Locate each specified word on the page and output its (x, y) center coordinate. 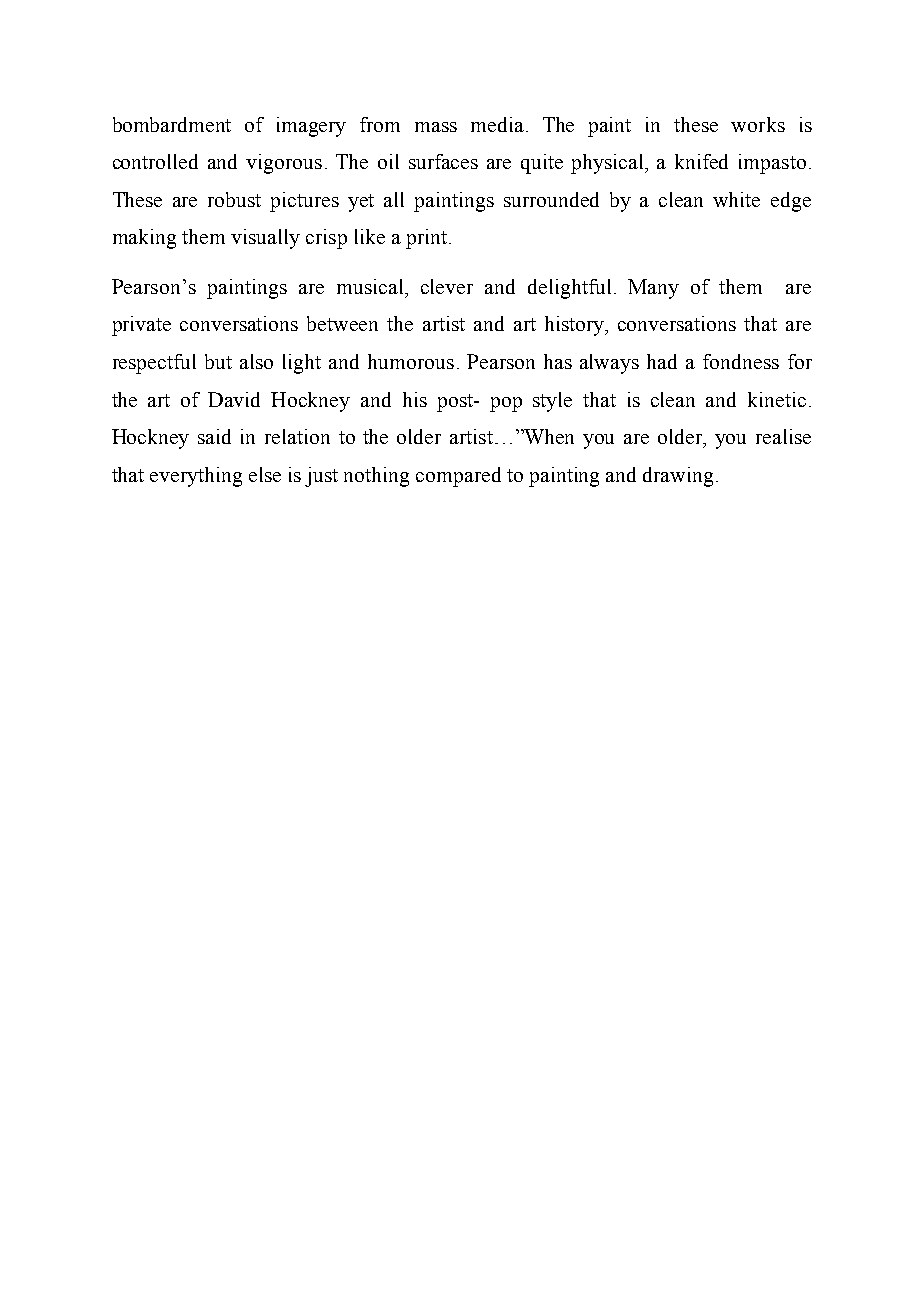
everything (196, 477)
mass (436, 127)
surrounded (551, 199)
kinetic (777, 399)
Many (653, 289)
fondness (741, 361)
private (141, 326)
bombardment (172, 124)
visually (265, 239)
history (575, 326)
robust (234, 199)
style (552, 402)
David (234, 399)
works (758, 124)
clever (447, 286)
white (736, 199)
